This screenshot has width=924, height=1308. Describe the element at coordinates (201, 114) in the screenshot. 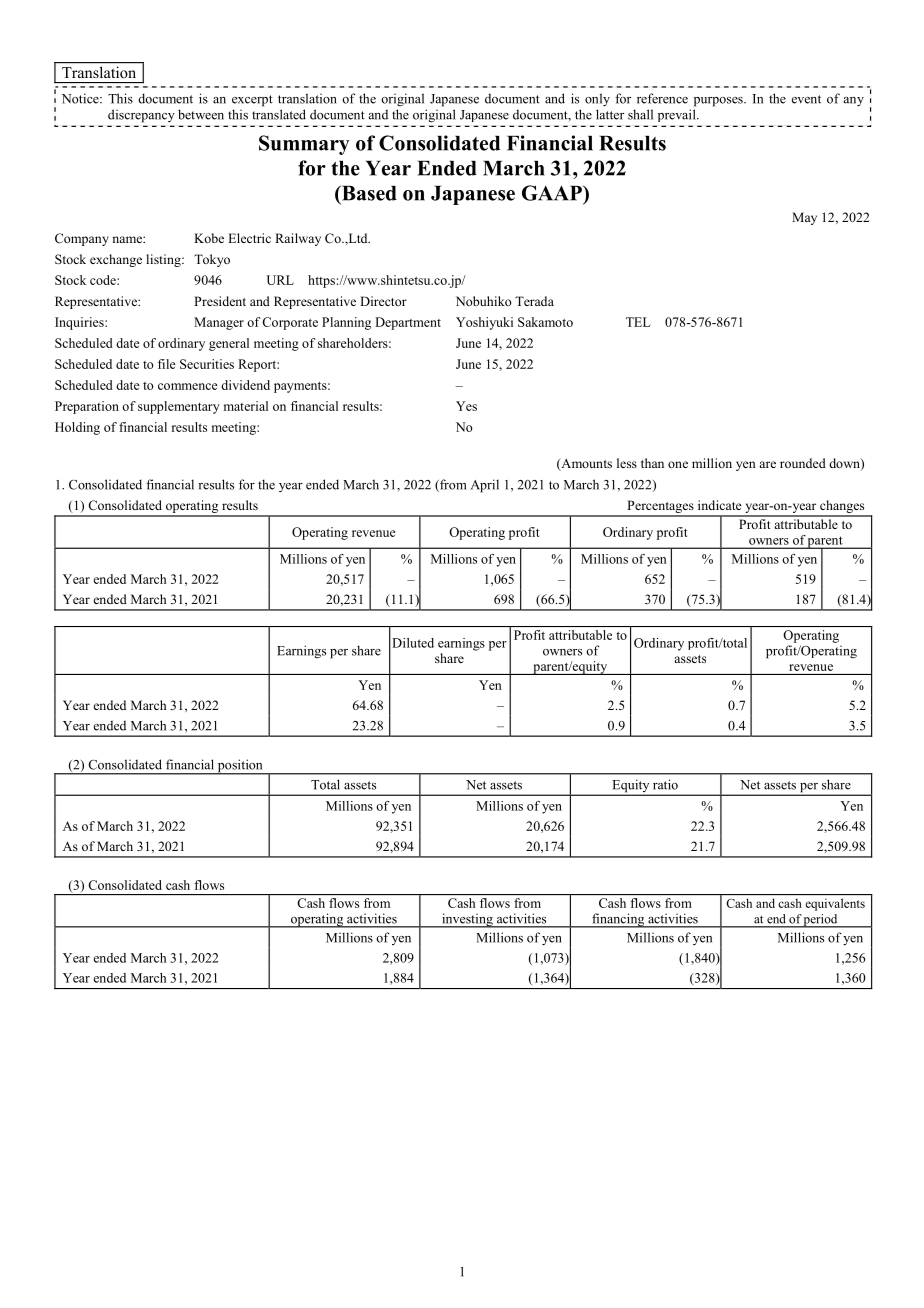

I see `between` at that location.
